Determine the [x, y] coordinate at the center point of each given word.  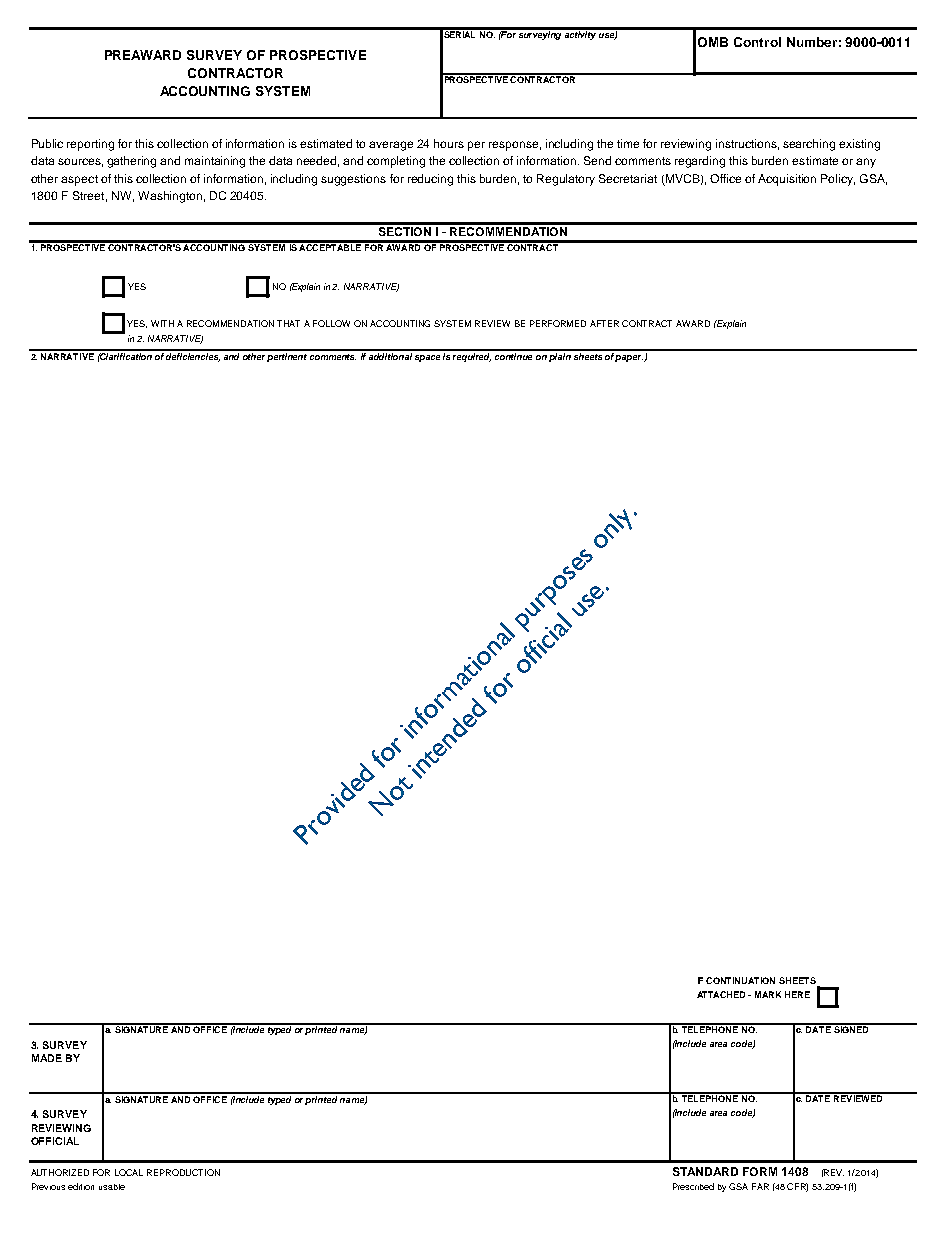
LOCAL [129, 1172]
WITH [162, 323]
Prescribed [693, 1186]
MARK [768, 994]
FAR [760, 1186]
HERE [797, 994]
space [427, 358]
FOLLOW [331, 323]
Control [757, 42]
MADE [47, 1058]
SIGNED [851, 1028]
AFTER [604, 323]
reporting [90, 145]
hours [449, 143]
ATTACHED [723, 994]
